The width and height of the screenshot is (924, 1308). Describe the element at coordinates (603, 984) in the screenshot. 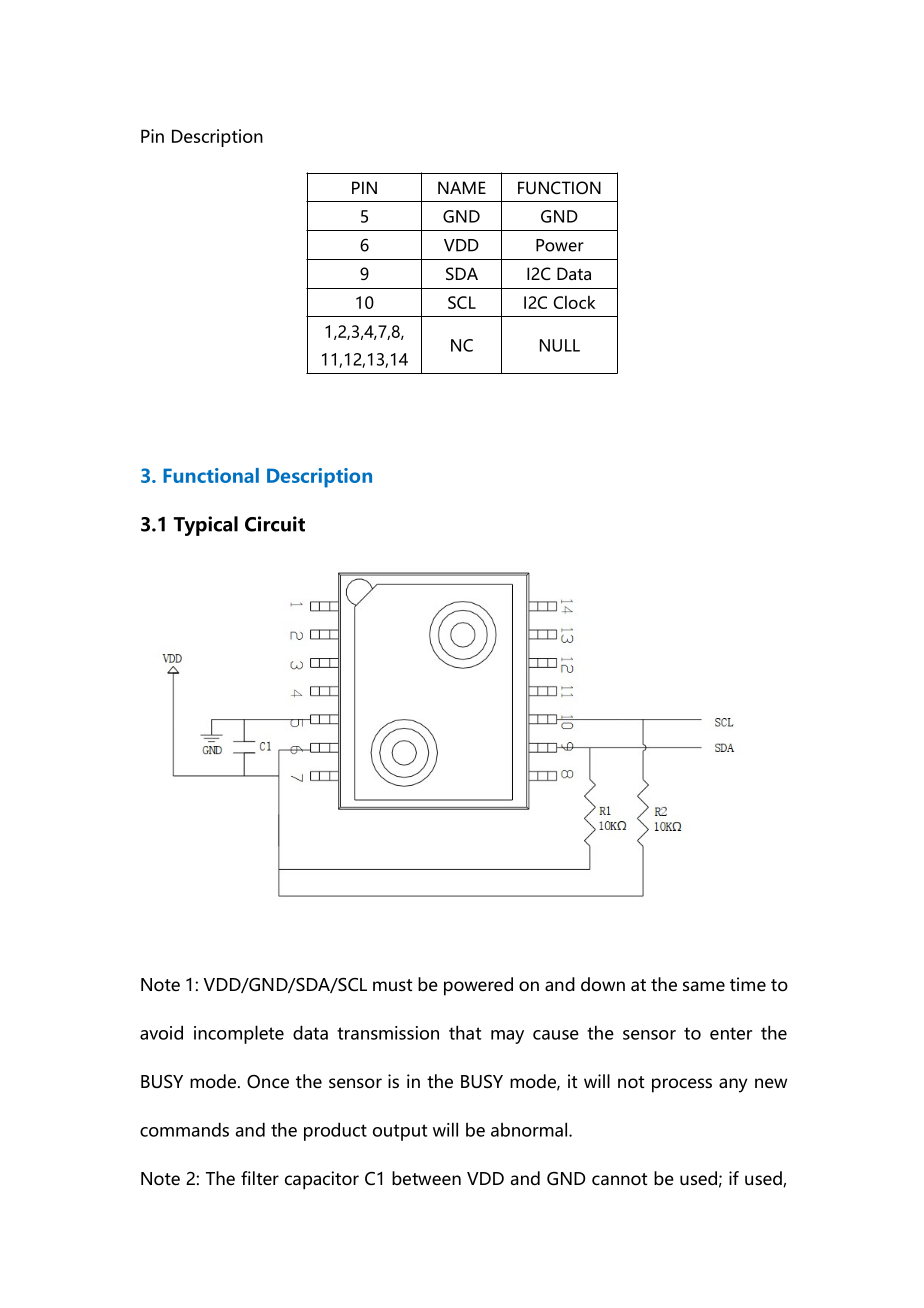

I see `down` at that location.
